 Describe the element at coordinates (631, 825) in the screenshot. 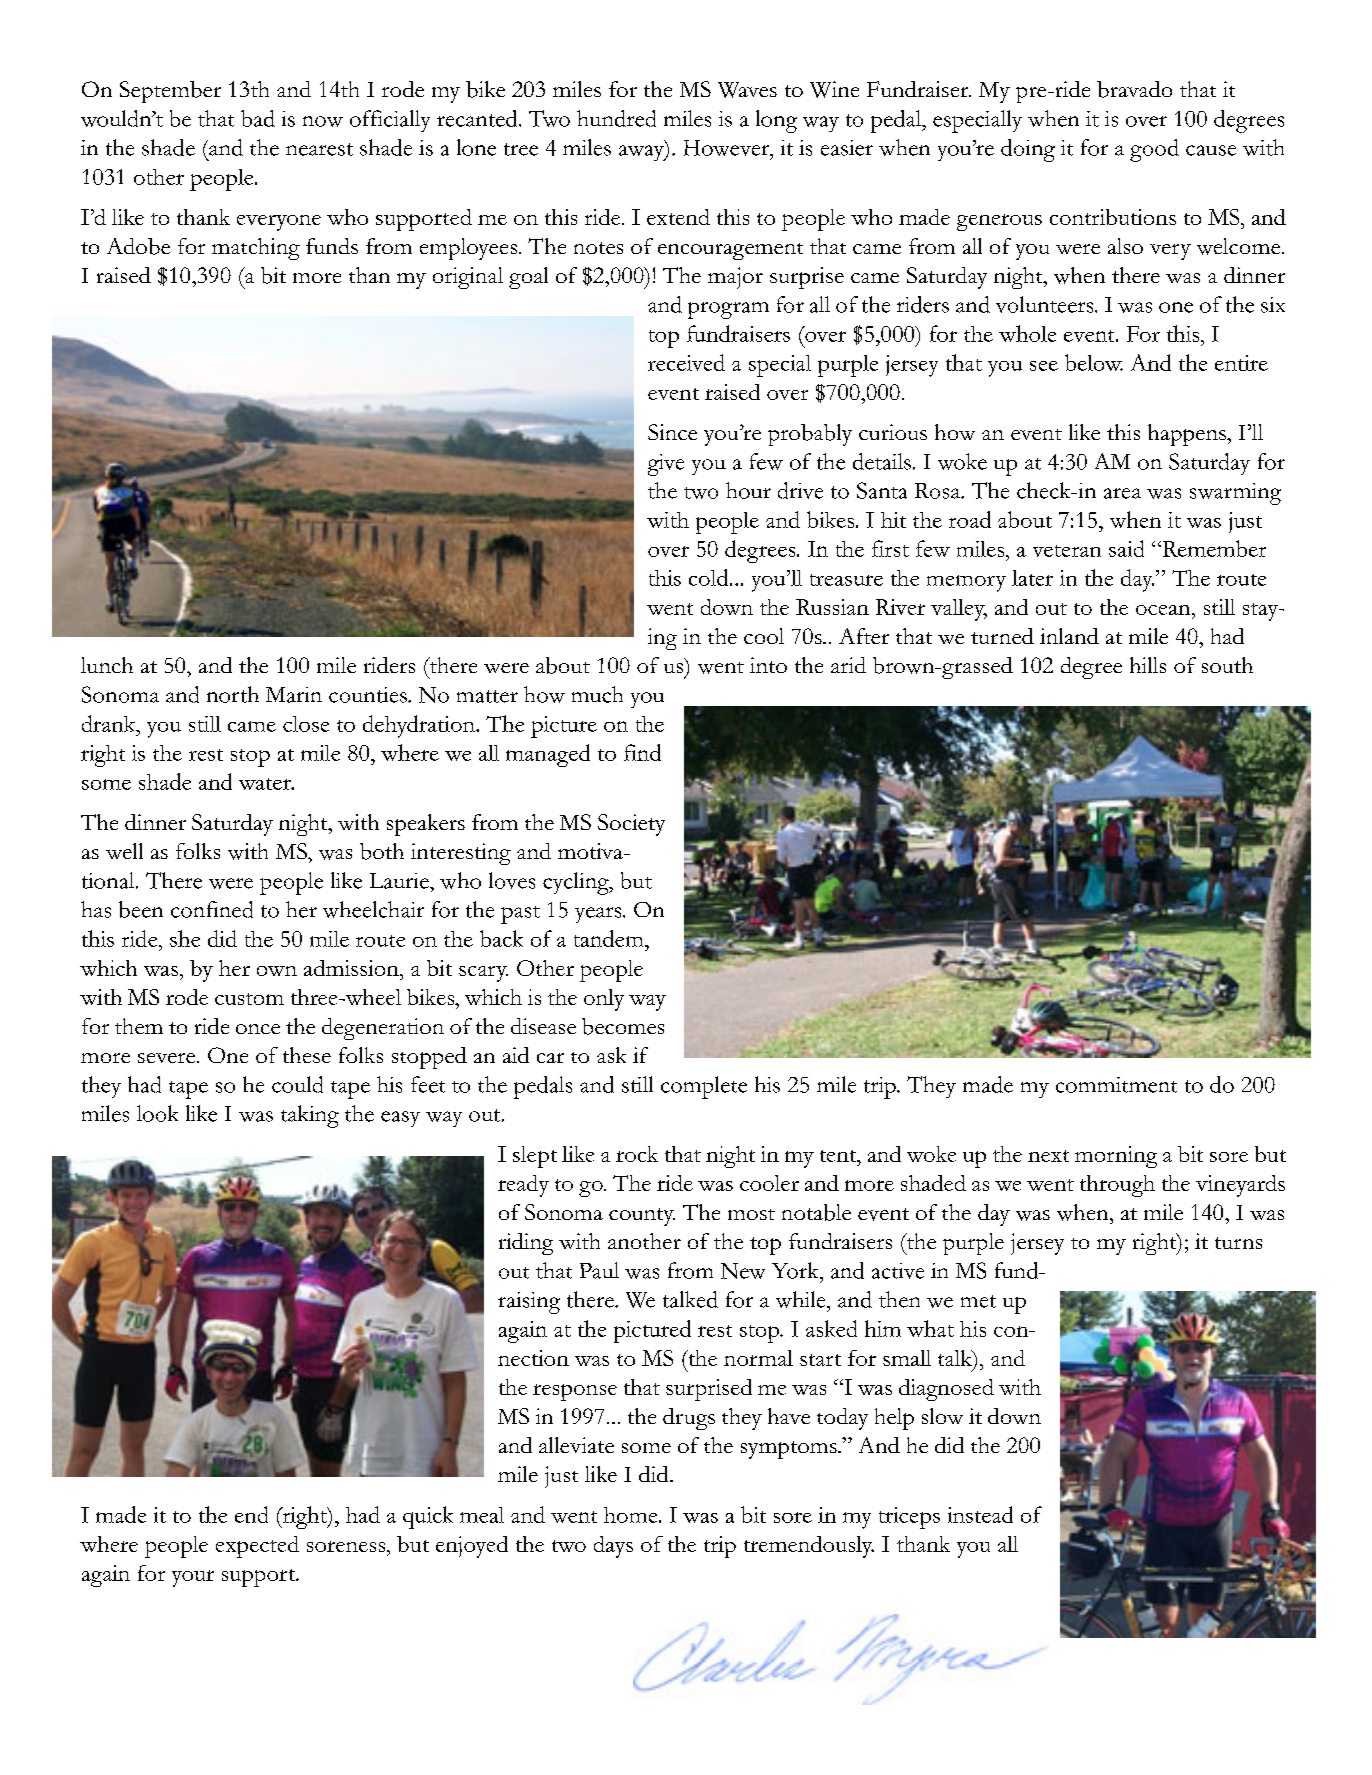

I see `Society` at that location.
